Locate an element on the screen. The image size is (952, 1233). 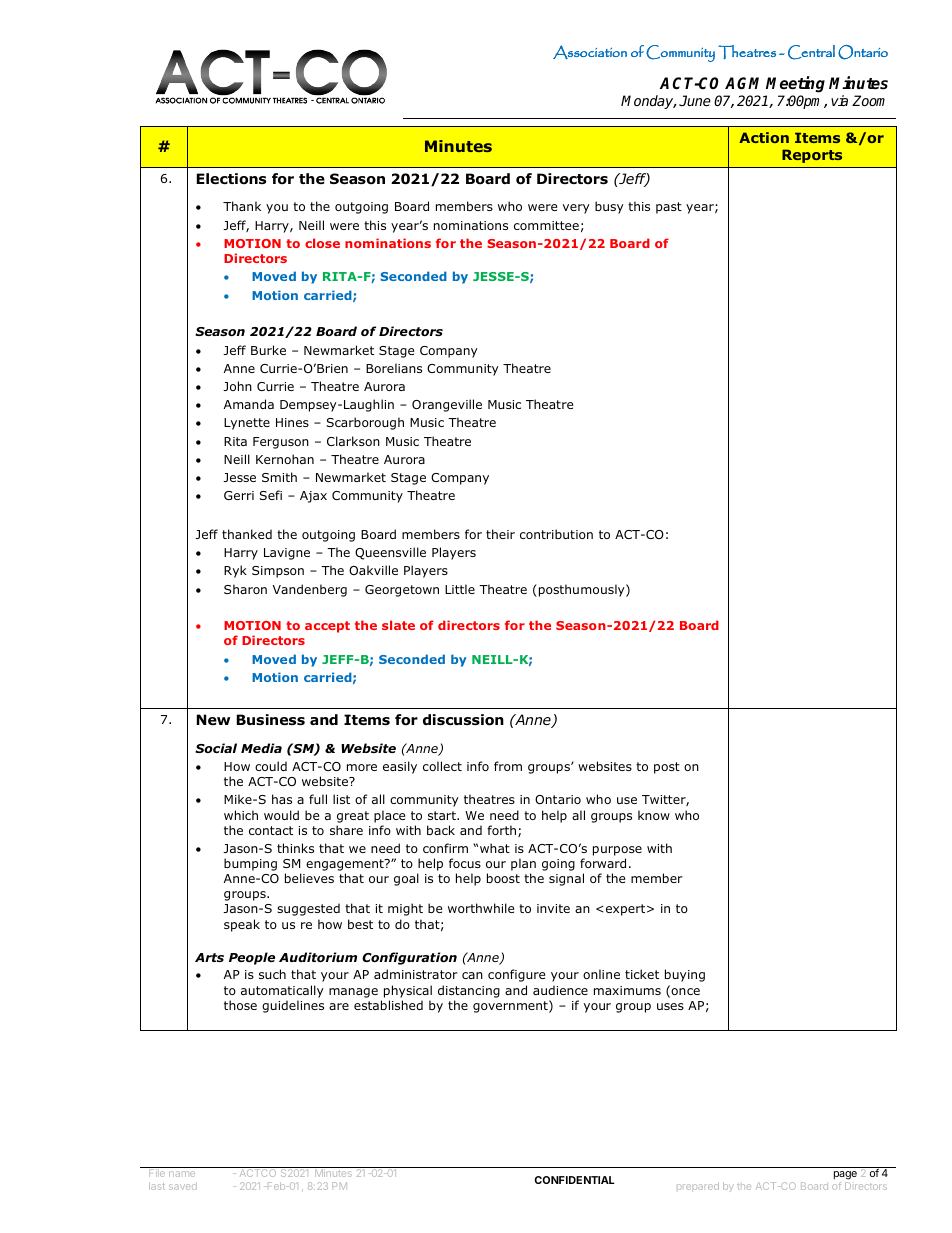
Elections is located at coordinates (231, 179).
